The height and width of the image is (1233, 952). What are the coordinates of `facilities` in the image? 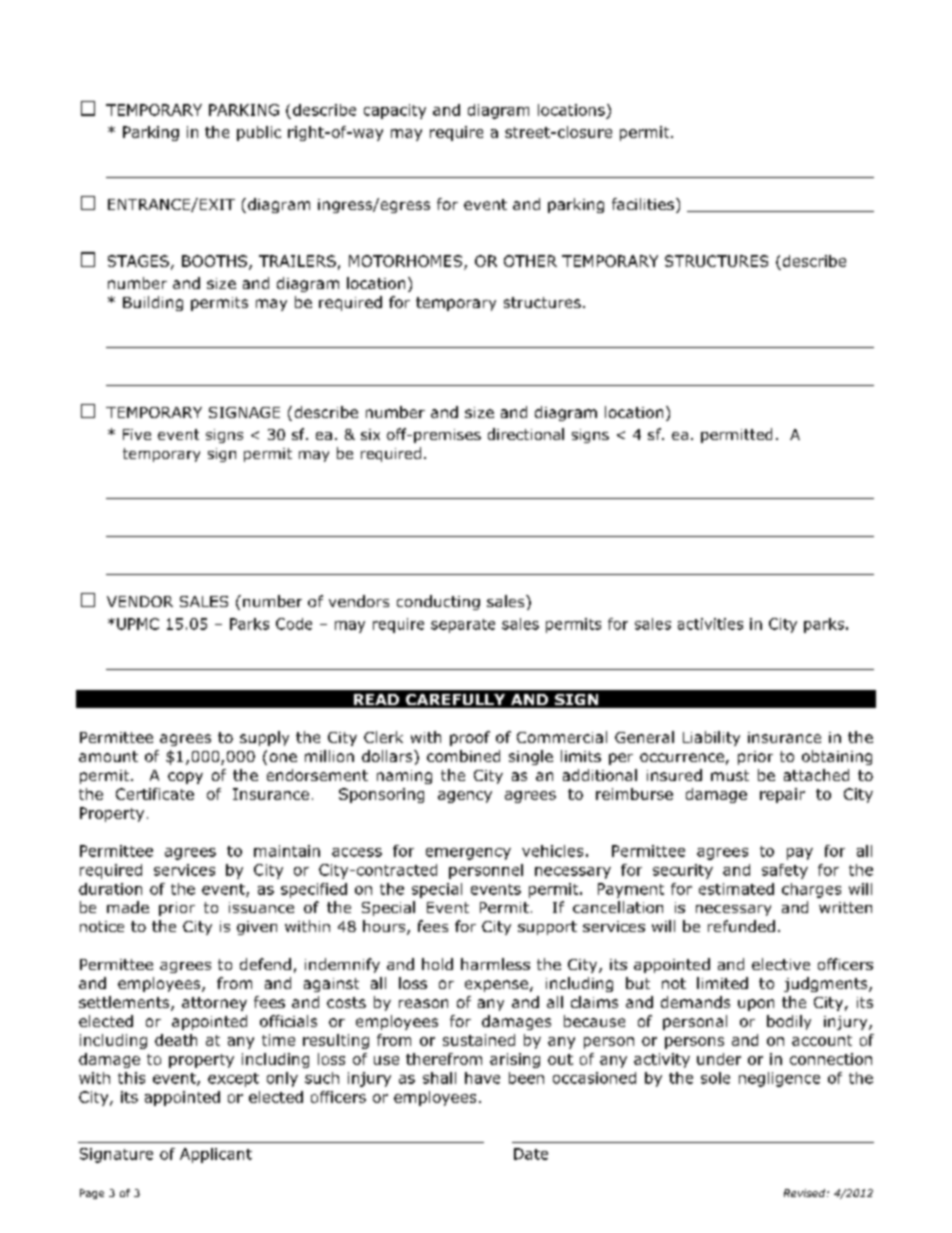 It's located at (644, 205).
